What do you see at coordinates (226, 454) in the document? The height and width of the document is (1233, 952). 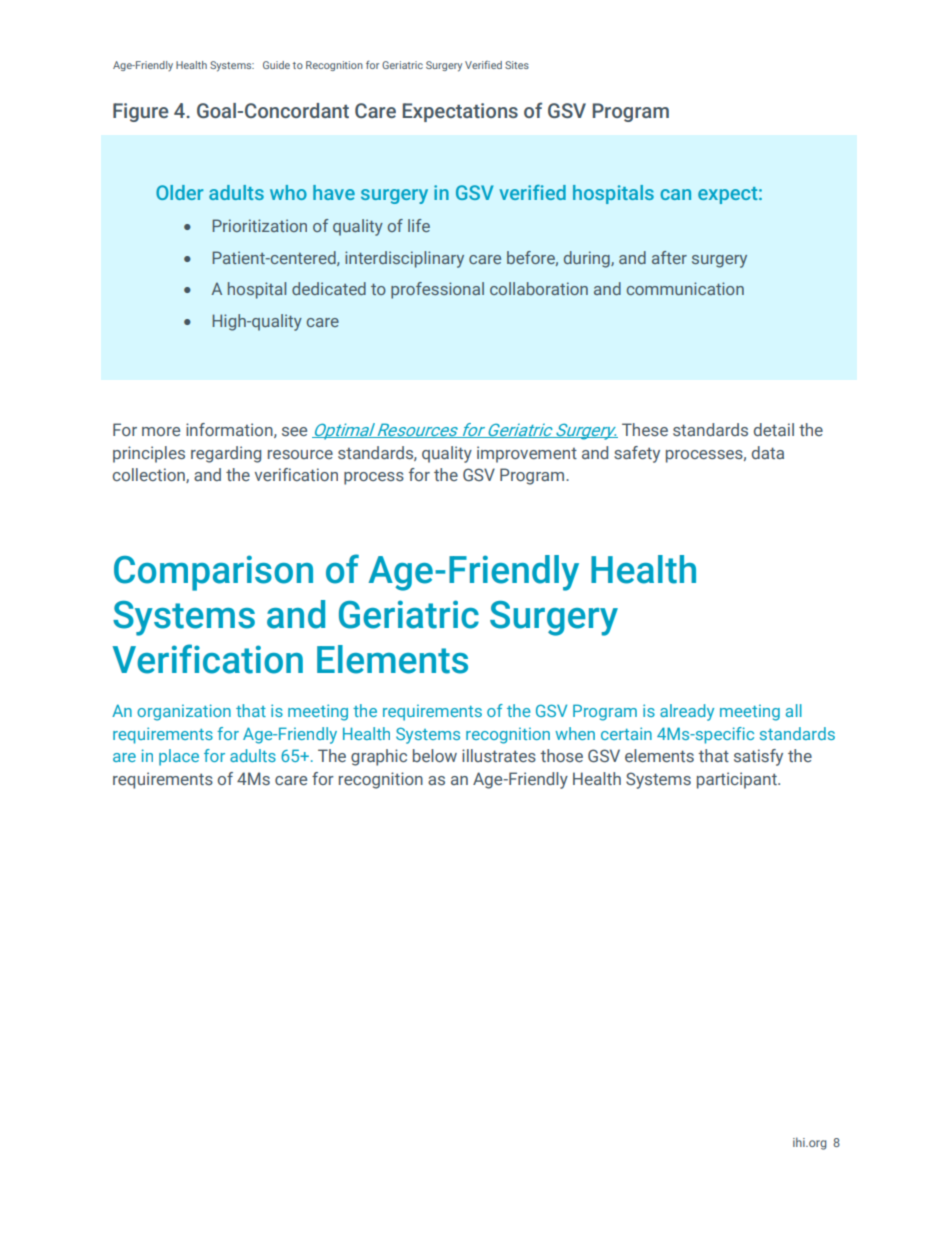 I see `regarding` at bounding box center [226, 454].
